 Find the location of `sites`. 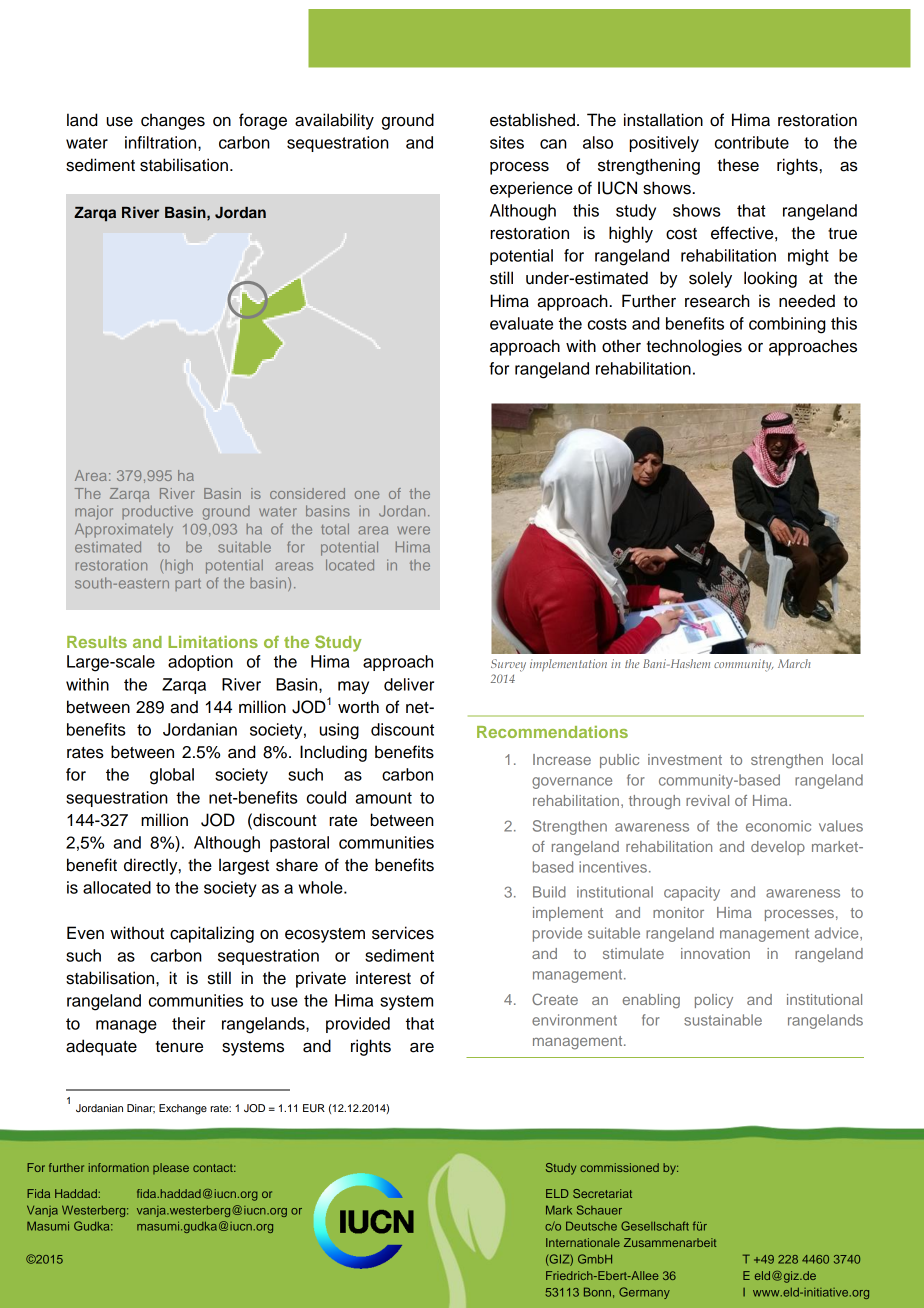

sites is located at coordinates (507, 142).
